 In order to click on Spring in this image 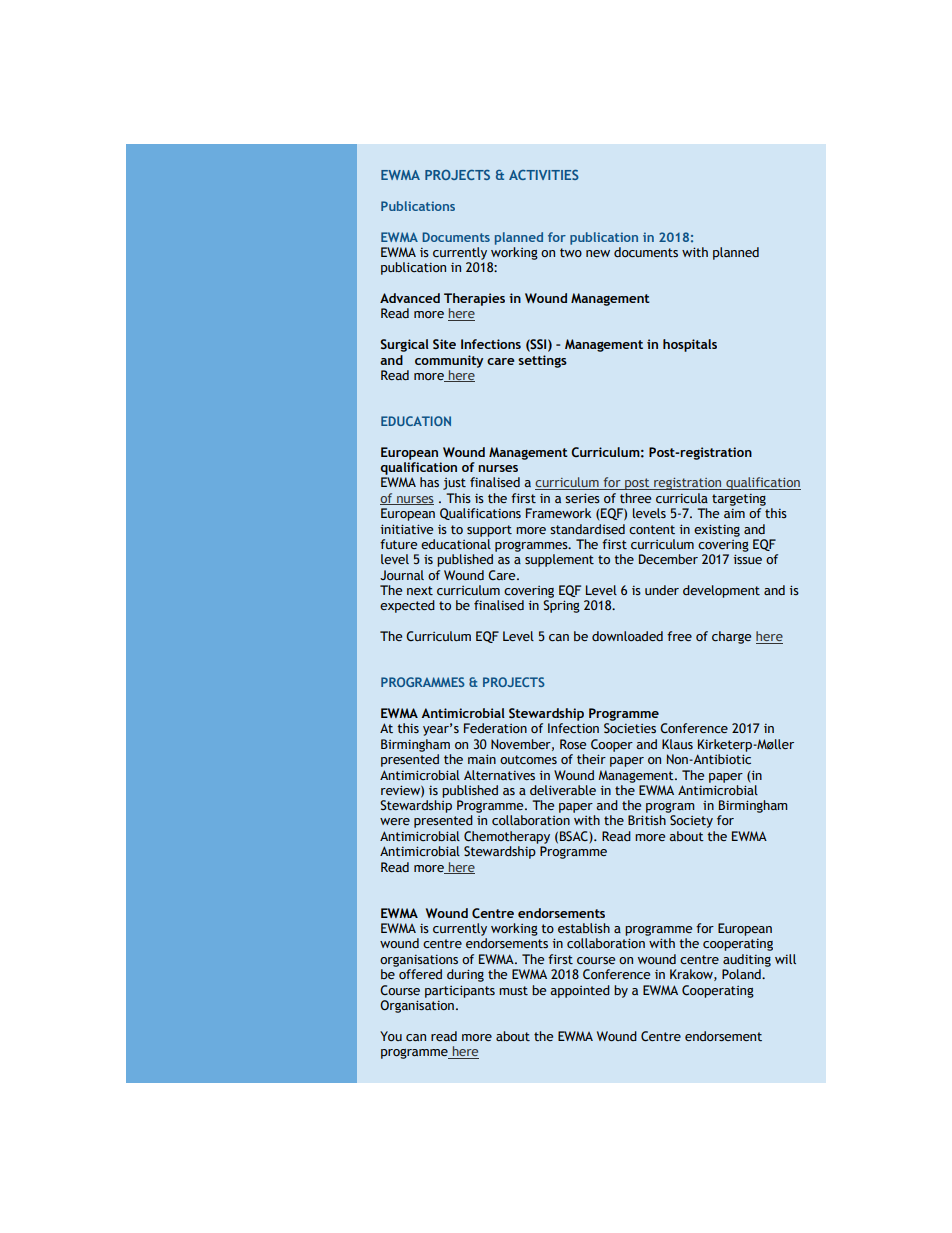, I will do `click(561, 606)`.
